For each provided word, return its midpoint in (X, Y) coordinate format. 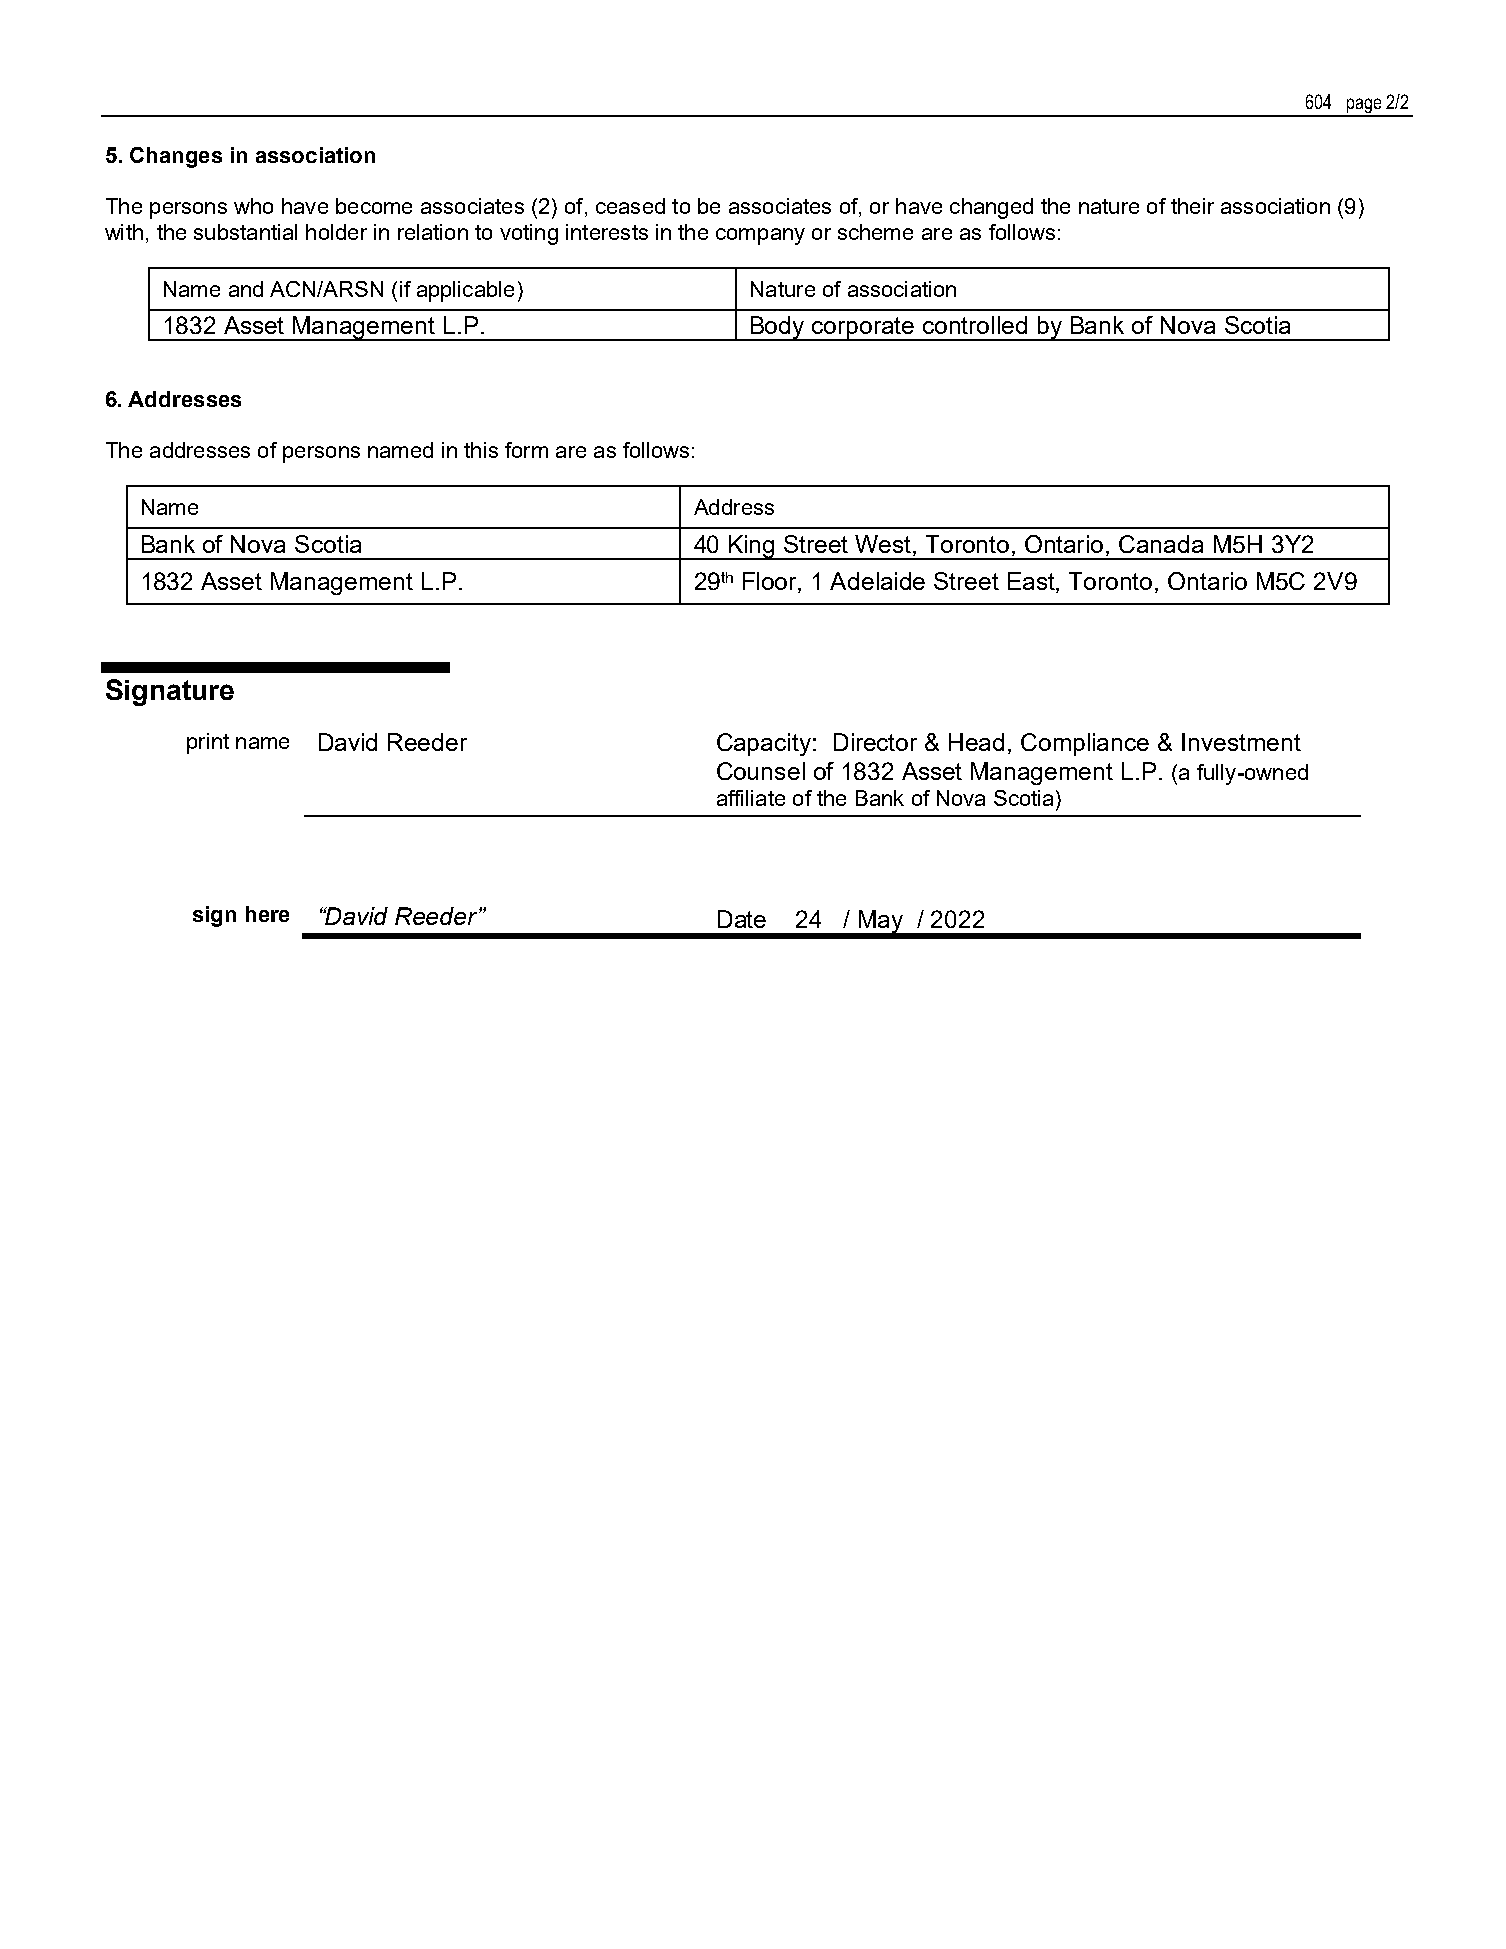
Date (742, 919)
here (267, 914)
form (526, 450)
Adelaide (877, 581)
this (481, 450)
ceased (630, 206)
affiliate (751, 798)
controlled (975, 325)
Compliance (1085, 744)
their (1192, 206)
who (253, 206)
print (208, 743)
